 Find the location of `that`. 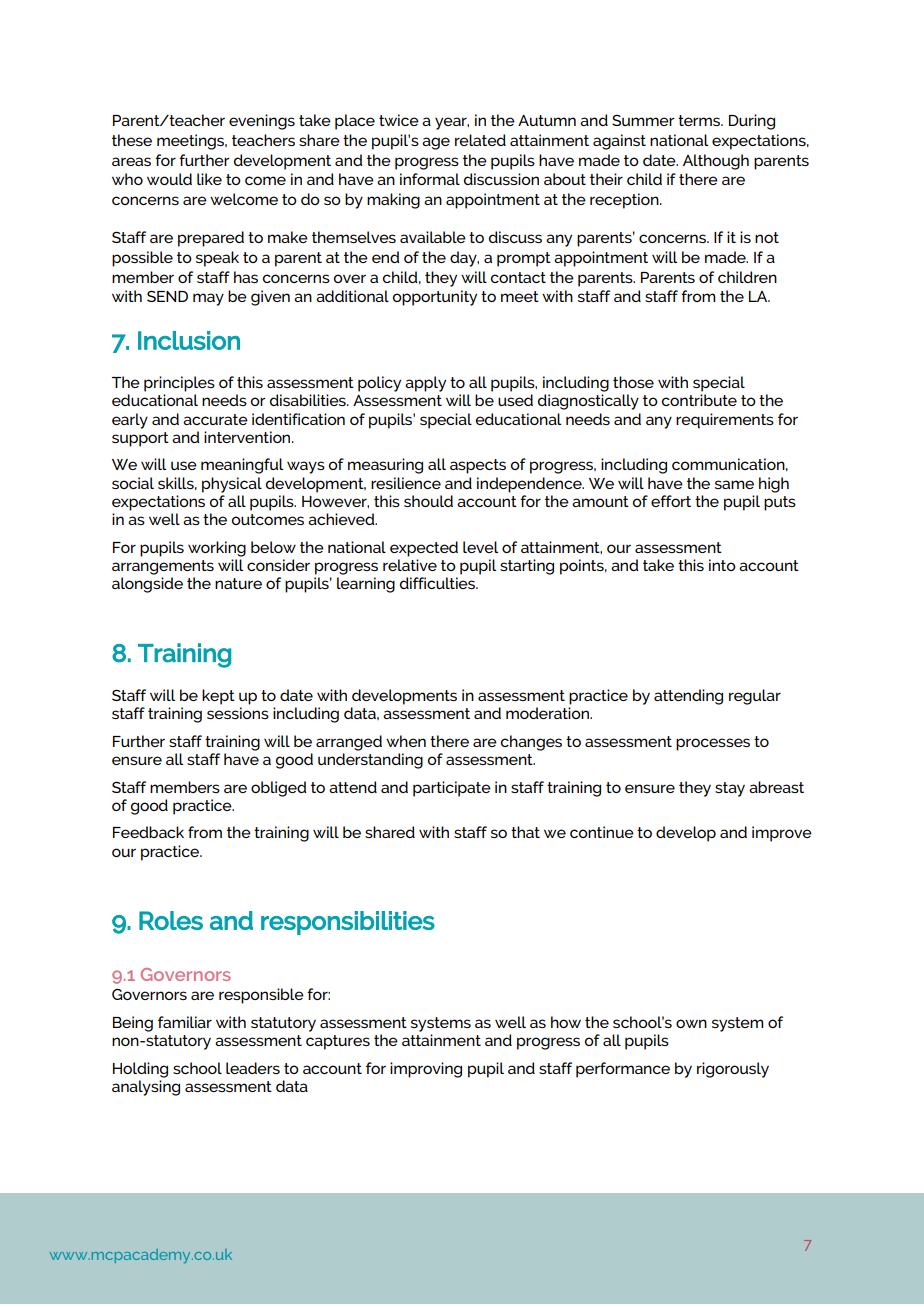

that is located at coordinates (525, 832).
